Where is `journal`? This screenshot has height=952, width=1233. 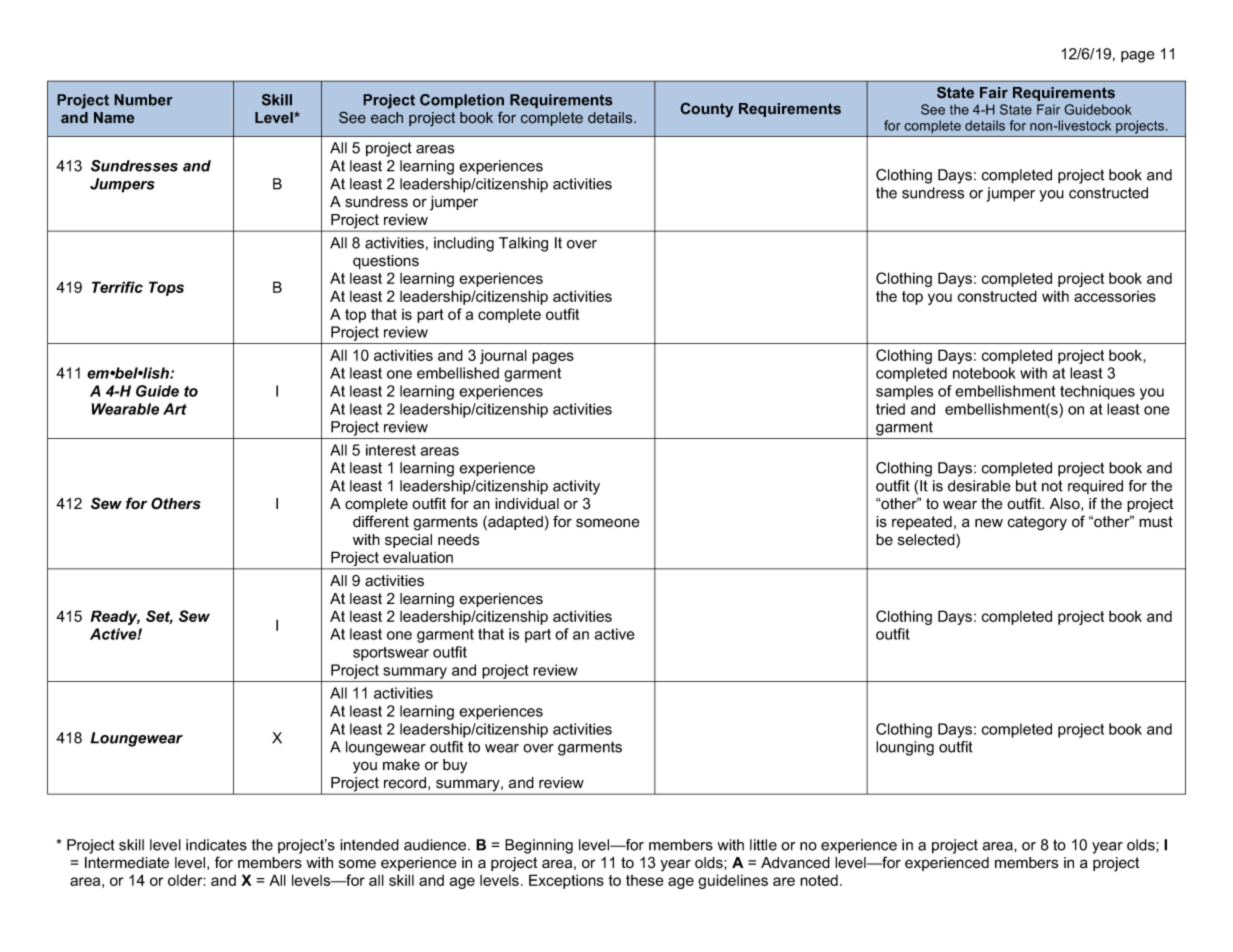
journal is located at coordinates (503, 356).
